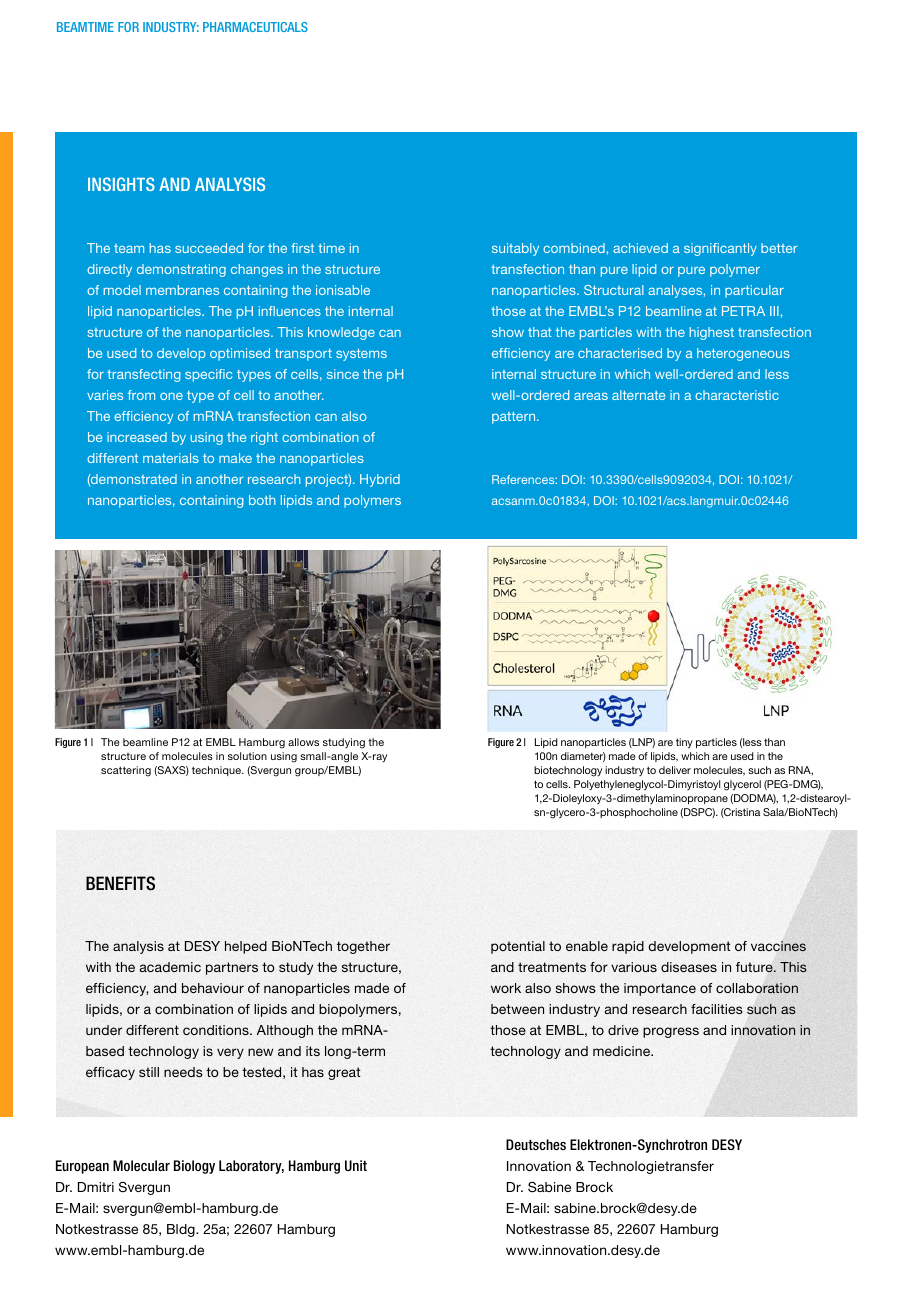  I want to click on together, so click(363, 947).
